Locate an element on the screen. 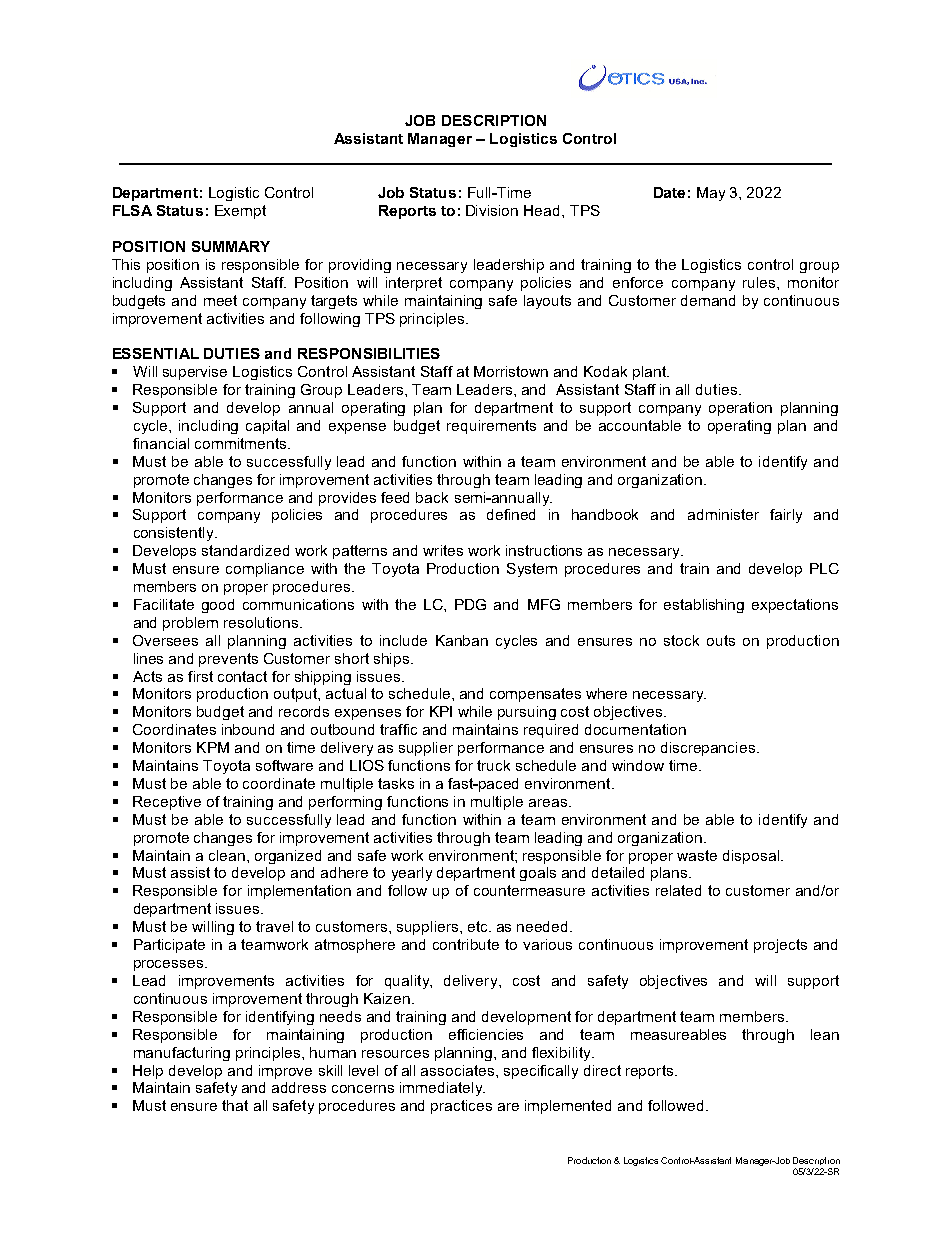 The width and height of the screenshot is (952, 1233). Receptive is located at coordinates (167, 803).
